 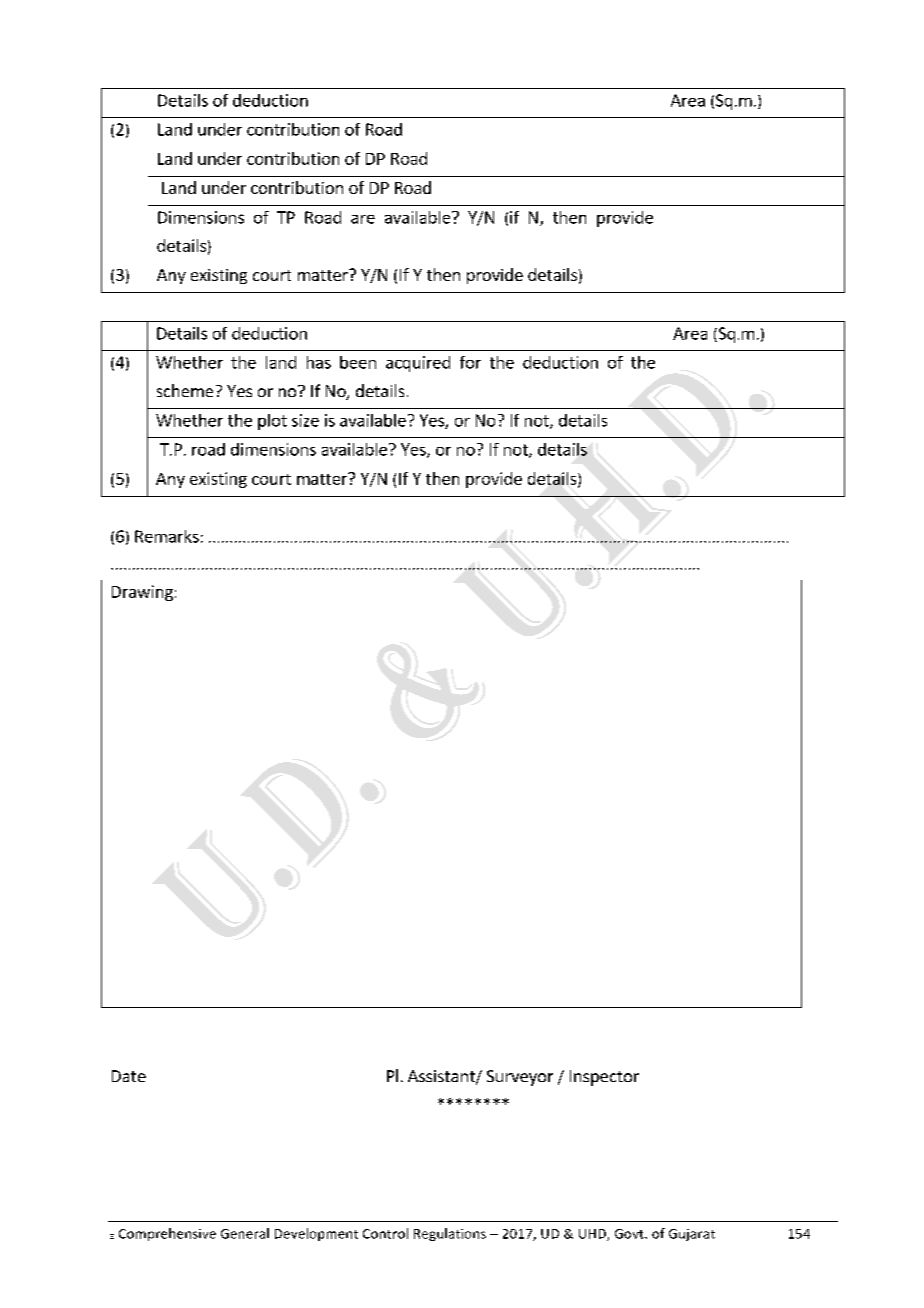 What do you see at coordinates (167, 1234) in the screenshot?
I see `Comprehensive` at bounding box center [167, 1234].
